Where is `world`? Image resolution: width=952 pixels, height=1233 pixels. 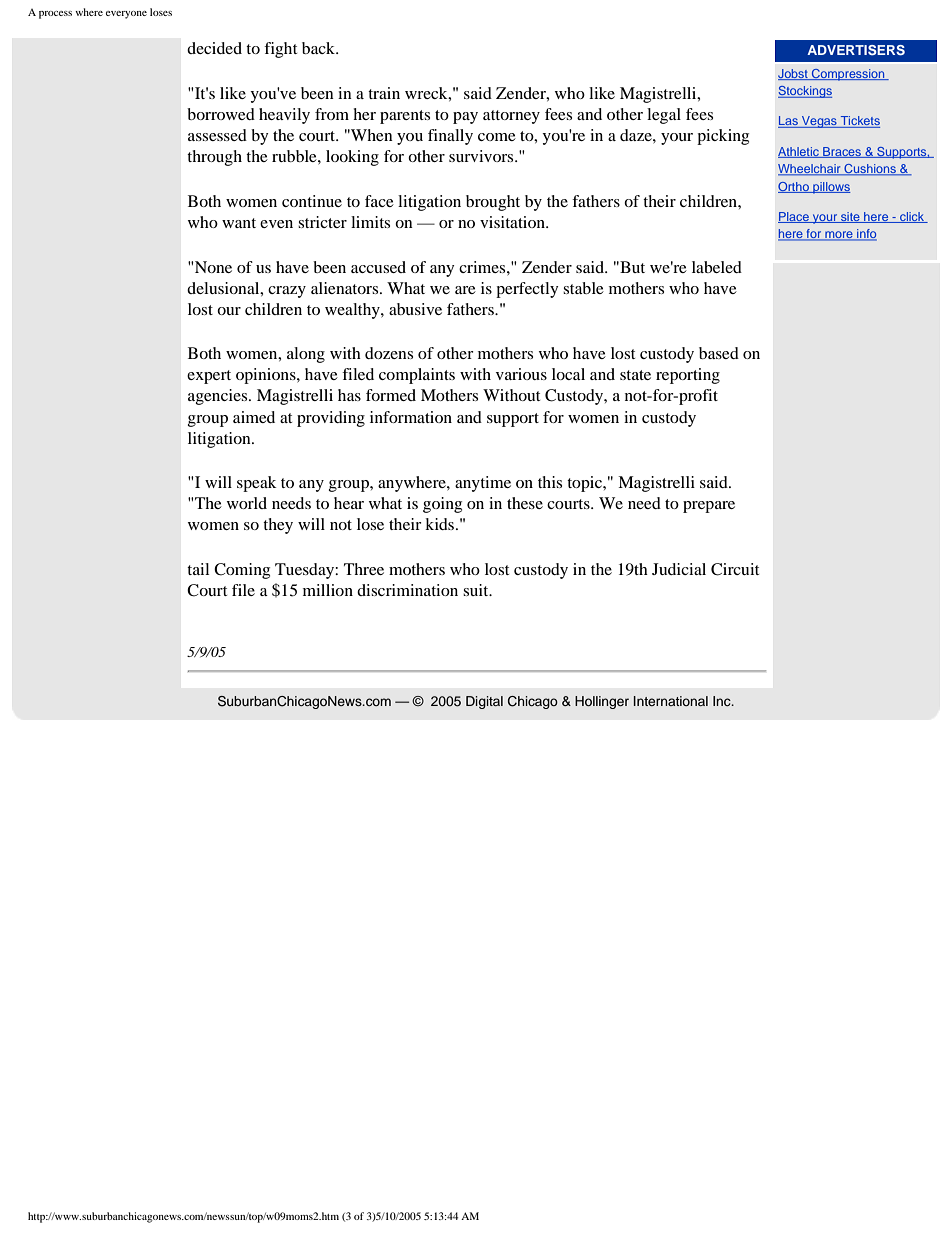 world is located at coordinates (247, 503).
